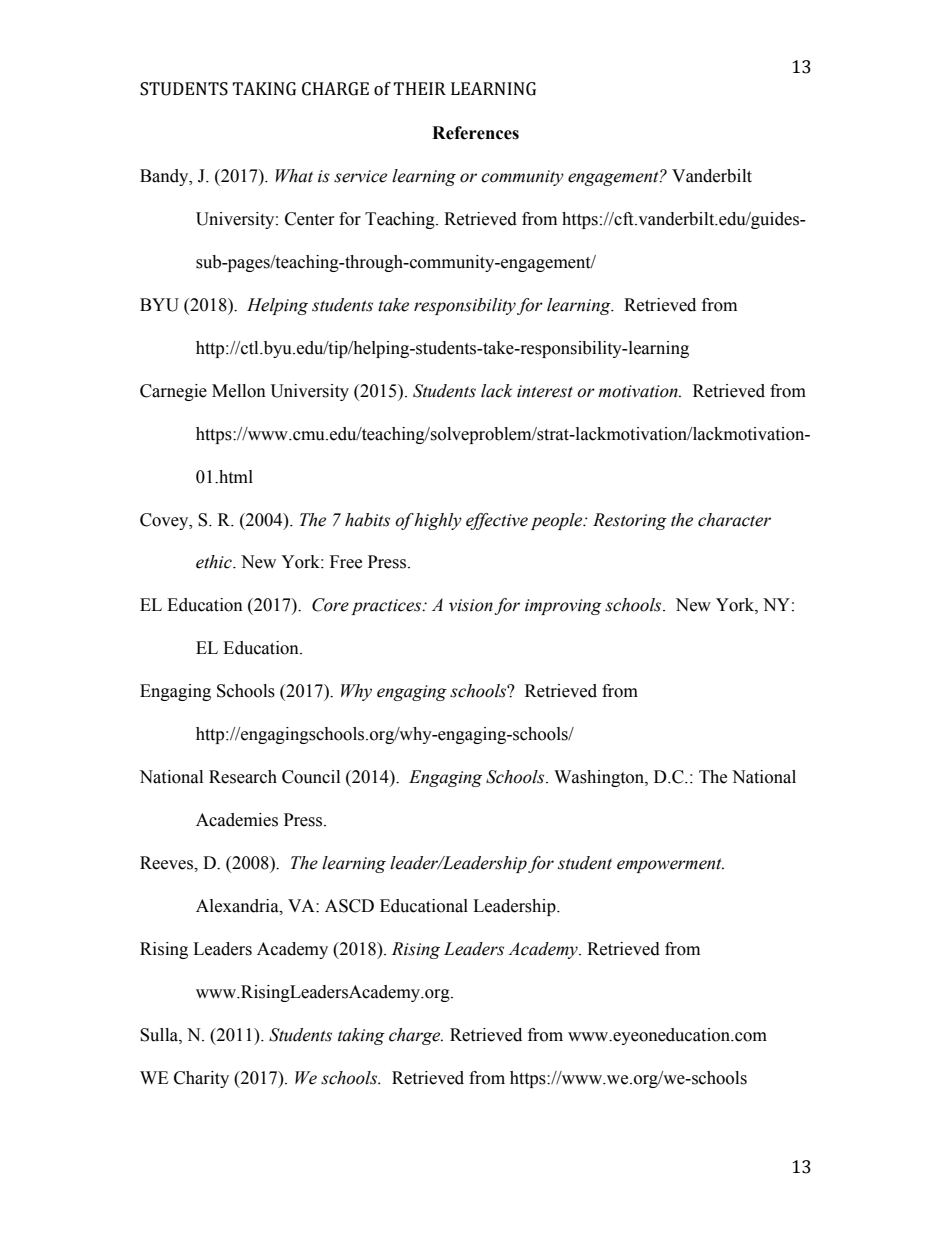 This screenshot has height=1233, width=952. What do you see at coordinates (438, 521) in the screenshot?
I see `highly` at bounding box center [438, 521].
